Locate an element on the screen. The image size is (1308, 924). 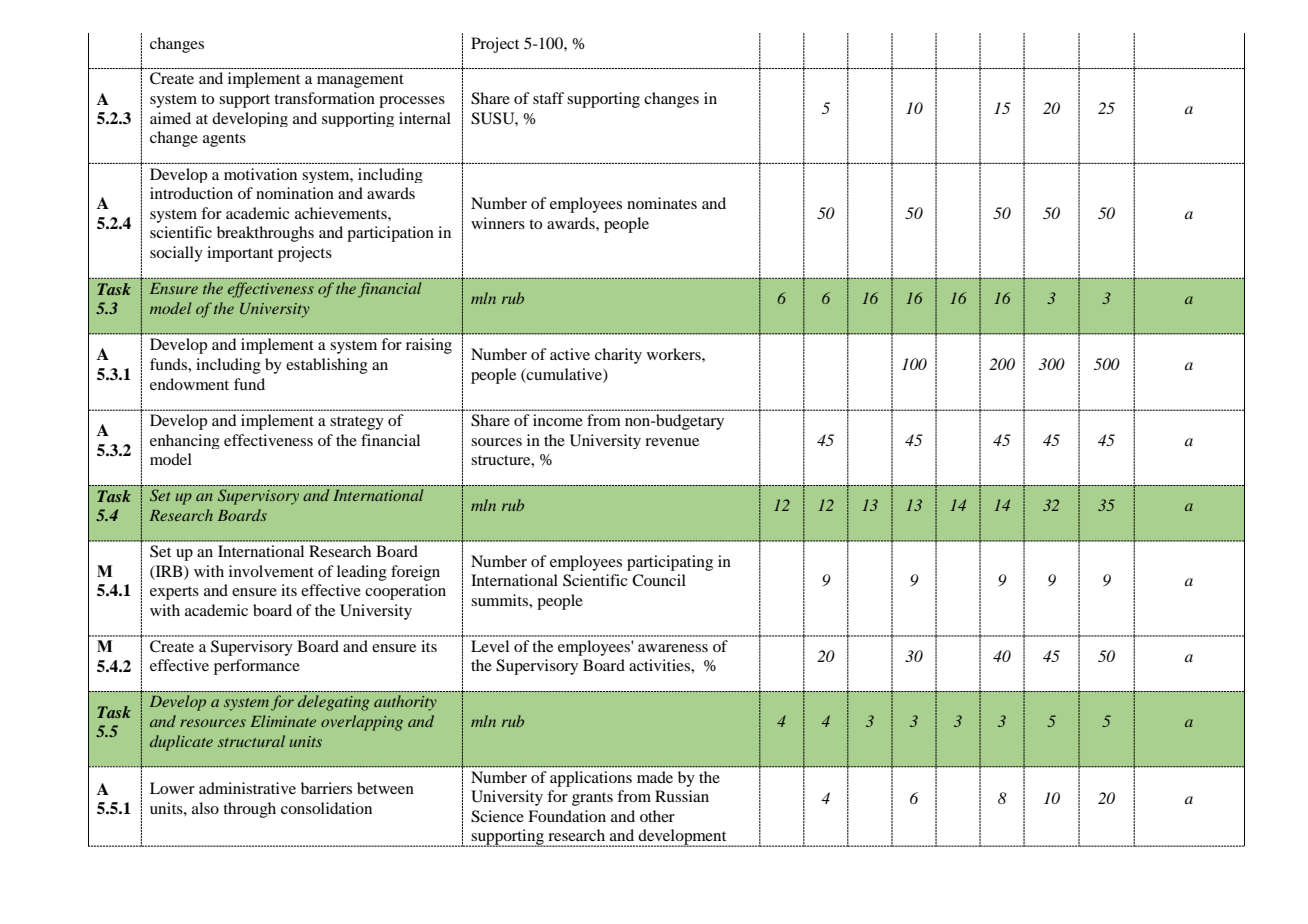
staff is located at coordinates (548, 98).
